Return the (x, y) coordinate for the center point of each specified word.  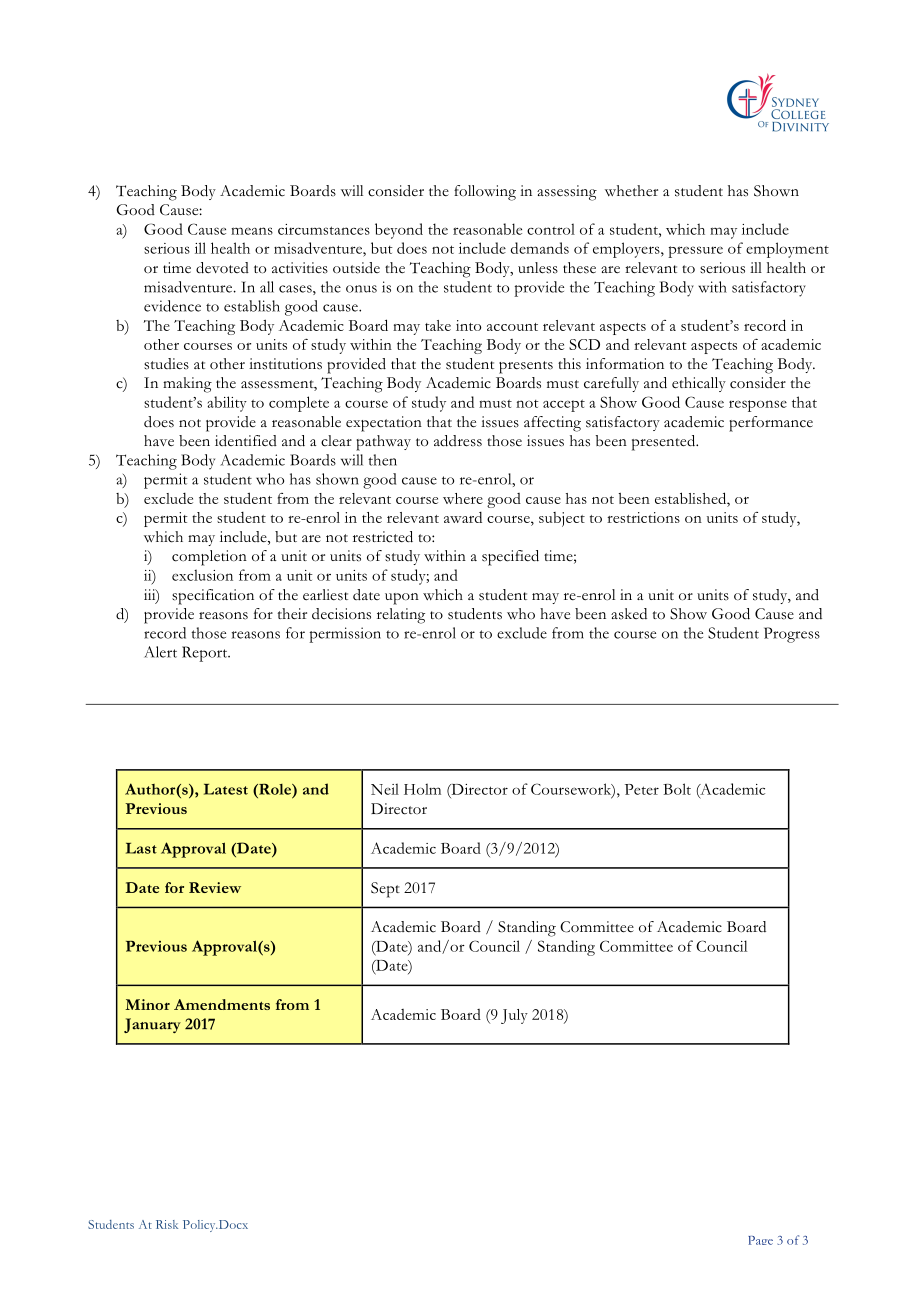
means (252, 231)
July (514, 1016)
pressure (695, 252)
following (485, 193)
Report (206, 654)
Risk (167, 1224)
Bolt (677, 789)
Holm (422, 789)
